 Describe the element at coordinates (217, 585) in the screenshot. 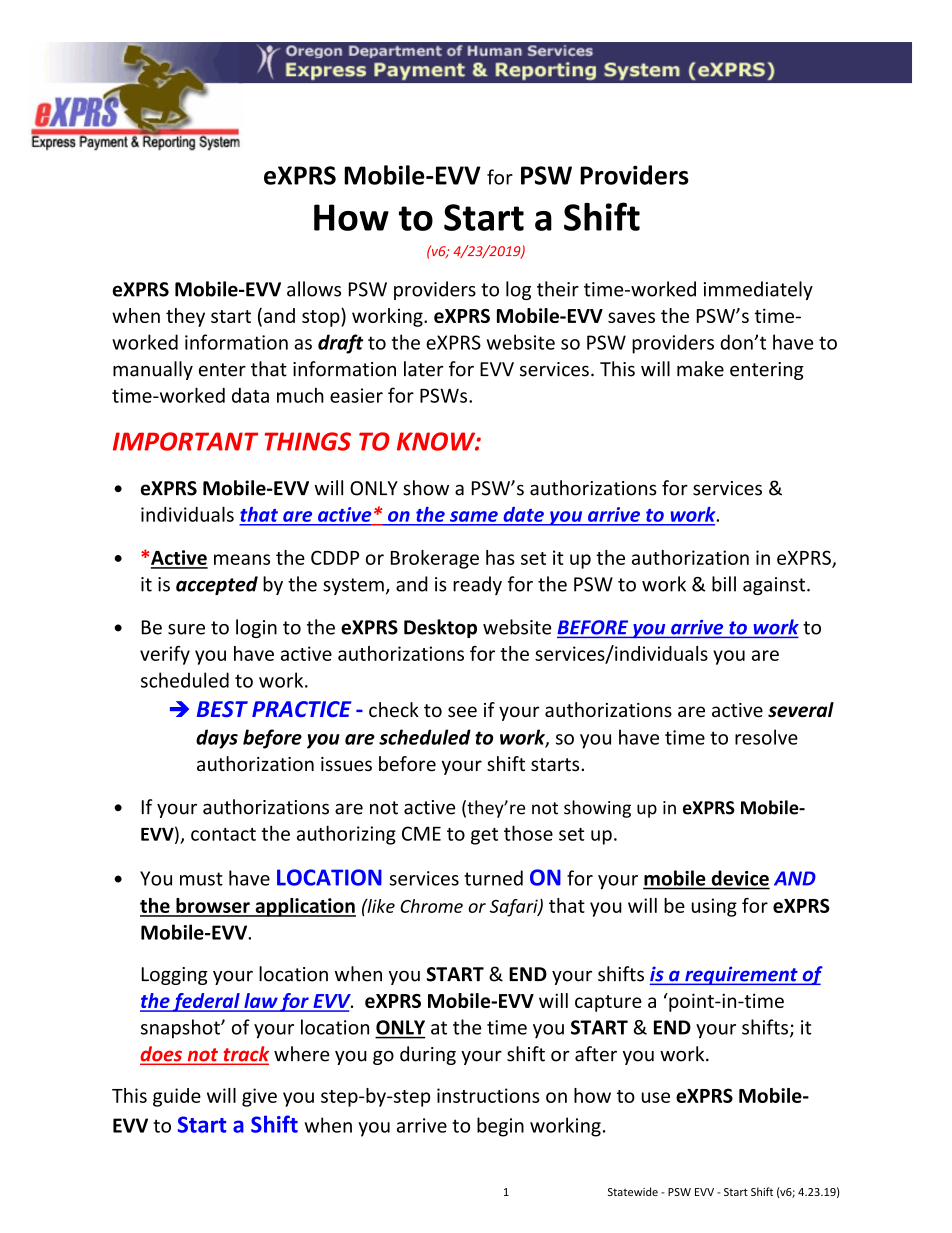

I see `accepted` at that location.
